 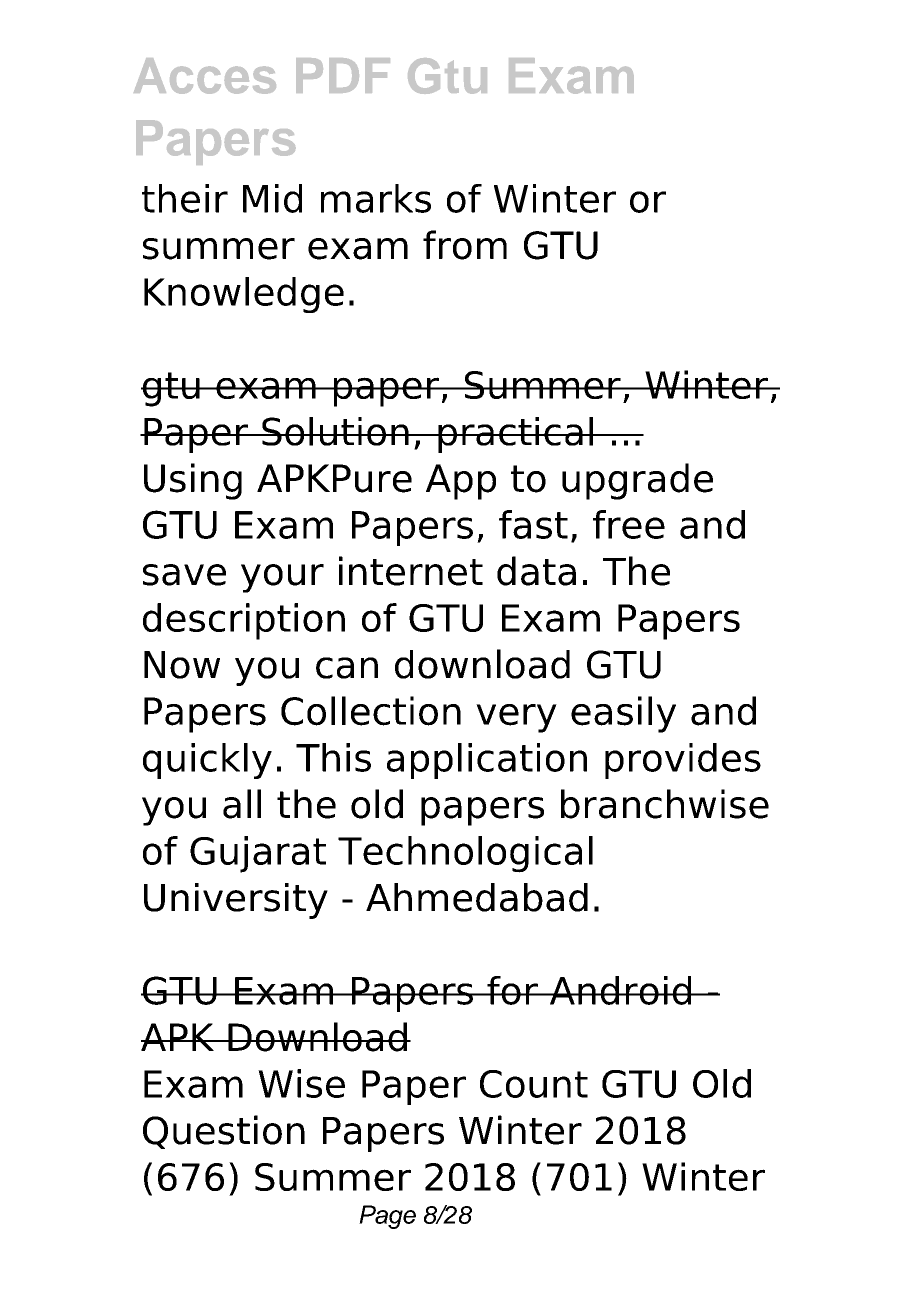 What do you see at coordinates (623, 714) in the image?
I see `easily` at bounding box center [623, 714].
